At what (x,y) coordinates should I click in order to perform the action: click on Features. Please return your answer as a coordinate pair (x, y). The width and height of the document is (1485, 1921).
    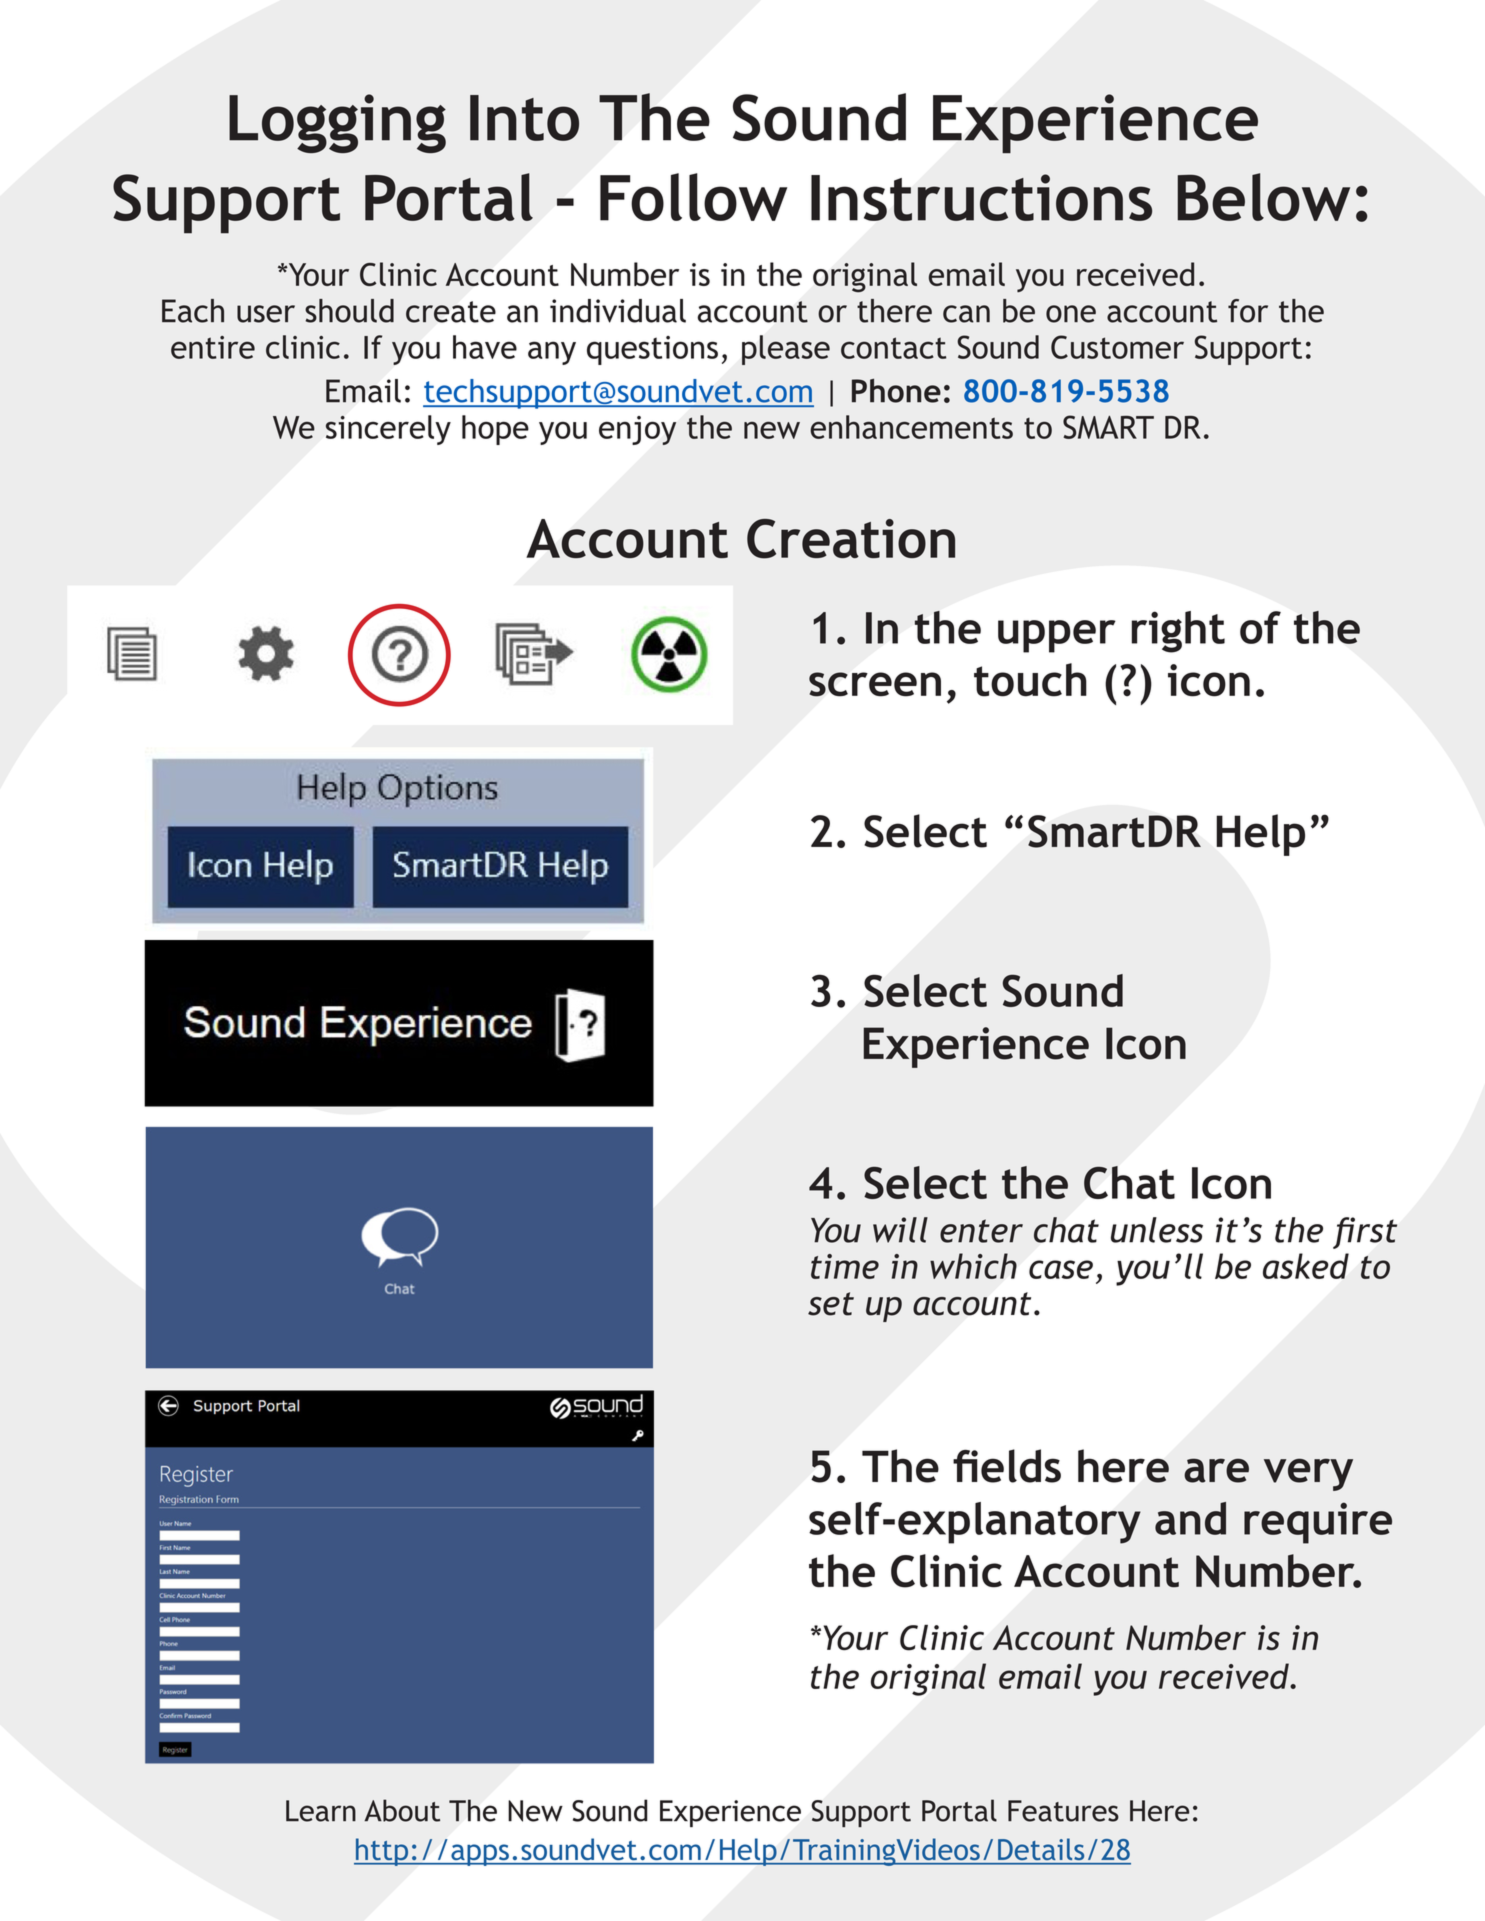
    Looking at the image, I should click on (1063, 1811).
